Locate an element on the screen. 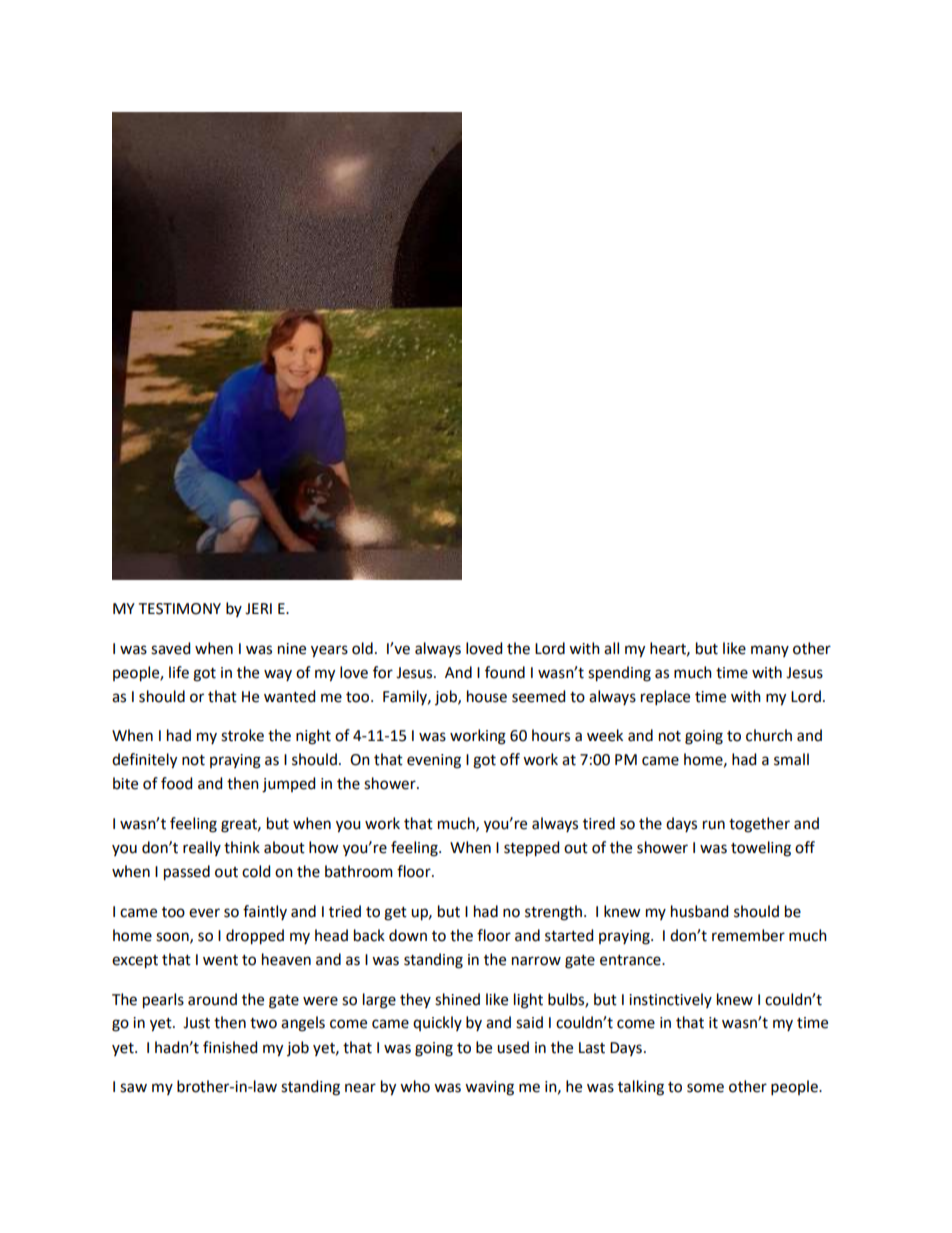 This screenshot has width=952, height=1233. finished is located at coordinates (230, 1047).
